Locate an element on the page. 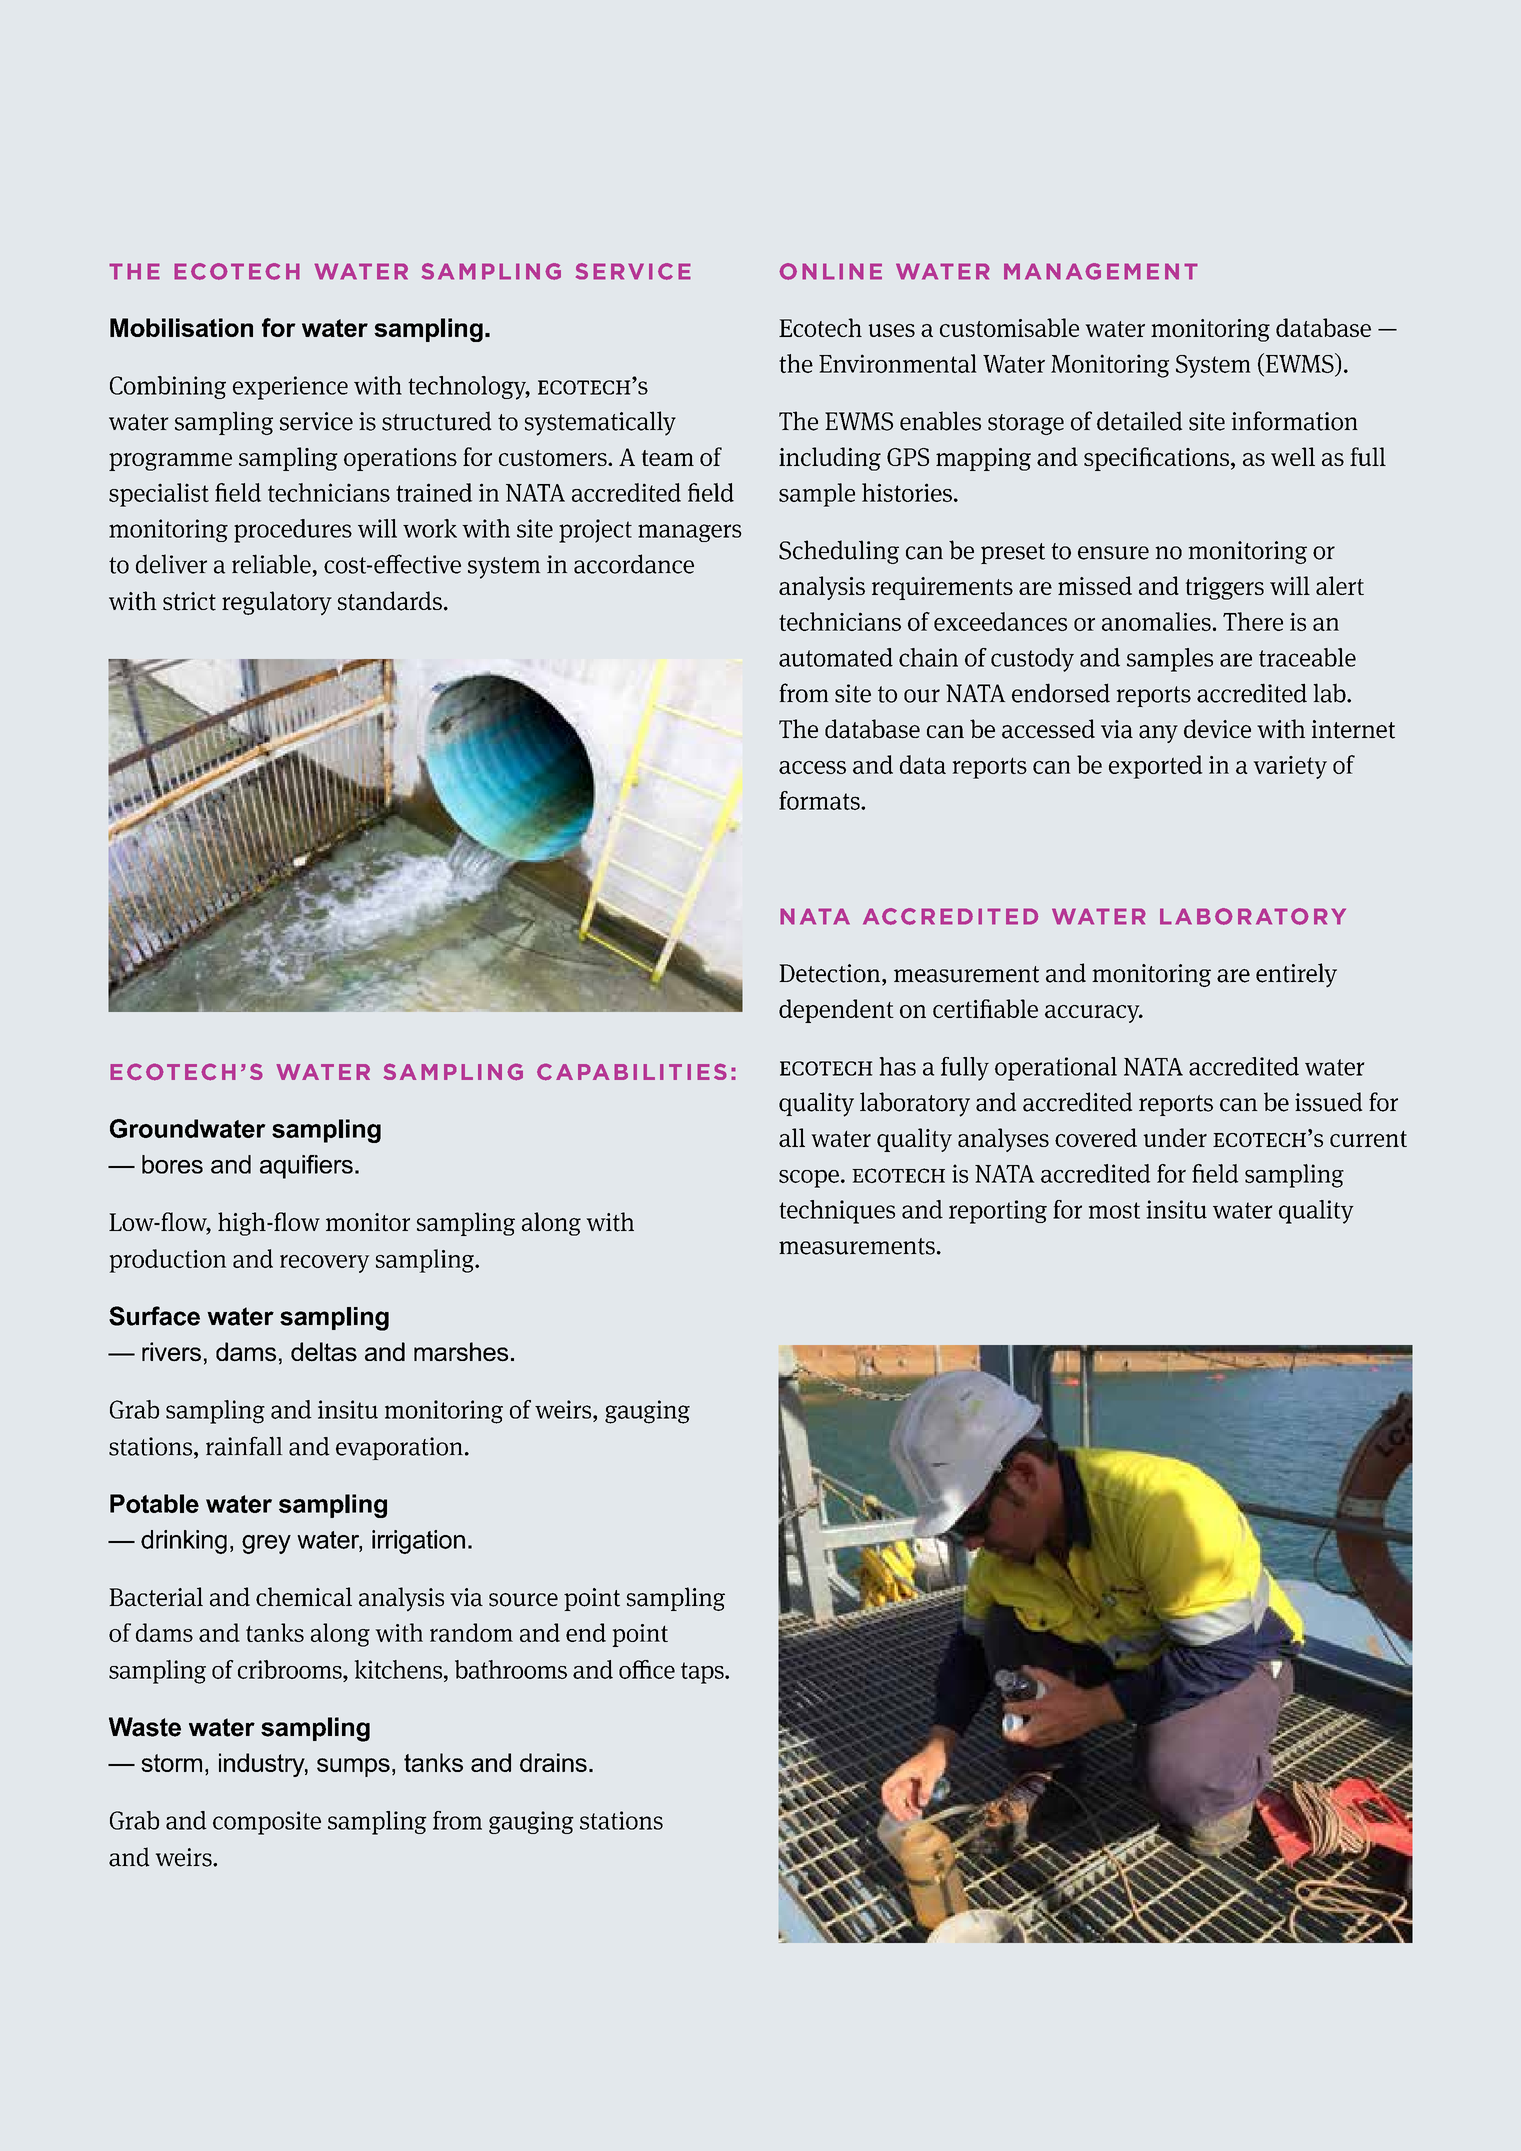  dependent is located at coordinates (836, 1011).
